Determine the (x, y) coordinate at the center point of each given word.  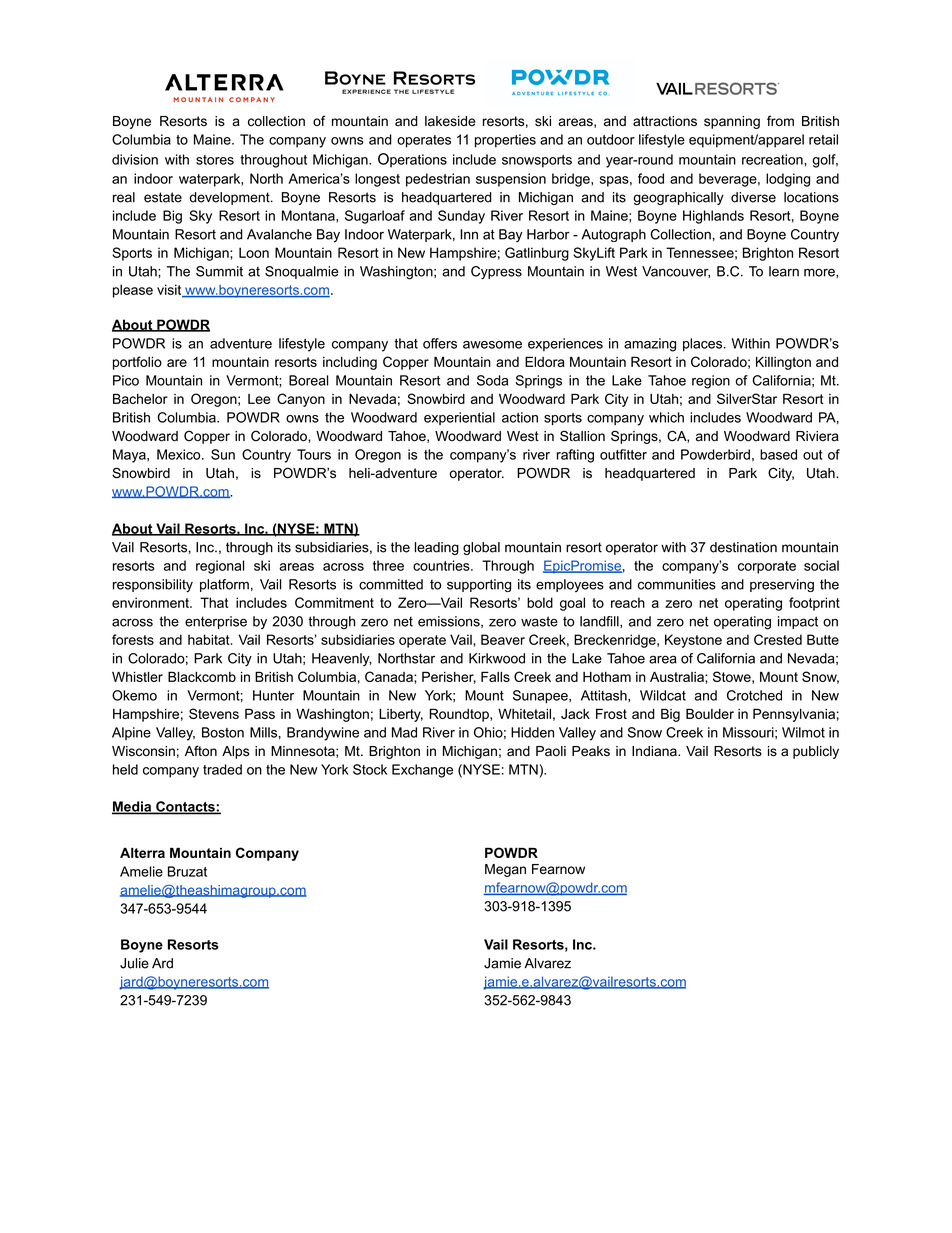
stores (215, 160)
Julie (134, 963)
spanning (732, 122)
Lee (259, 399)
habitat (210, 639)
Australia (678, 677)
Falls (495, 676)
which (666, 417)
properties (505, 141)
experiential (459, 418)
